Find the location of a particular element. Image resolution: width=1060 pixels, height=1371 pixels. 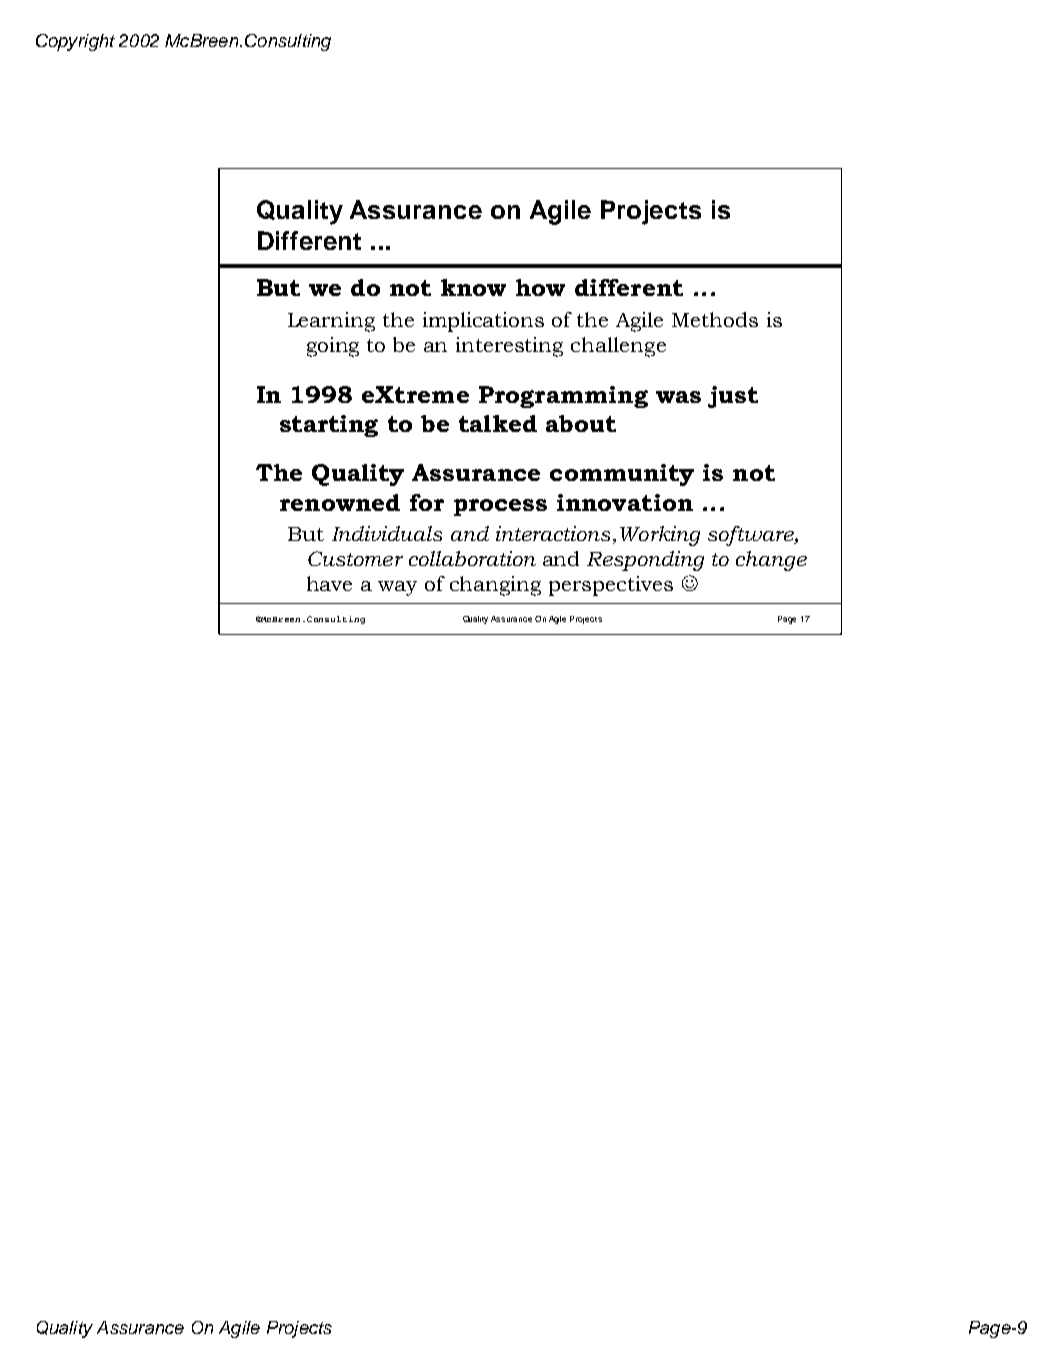

Learning is located at coordinates (331, 322).
